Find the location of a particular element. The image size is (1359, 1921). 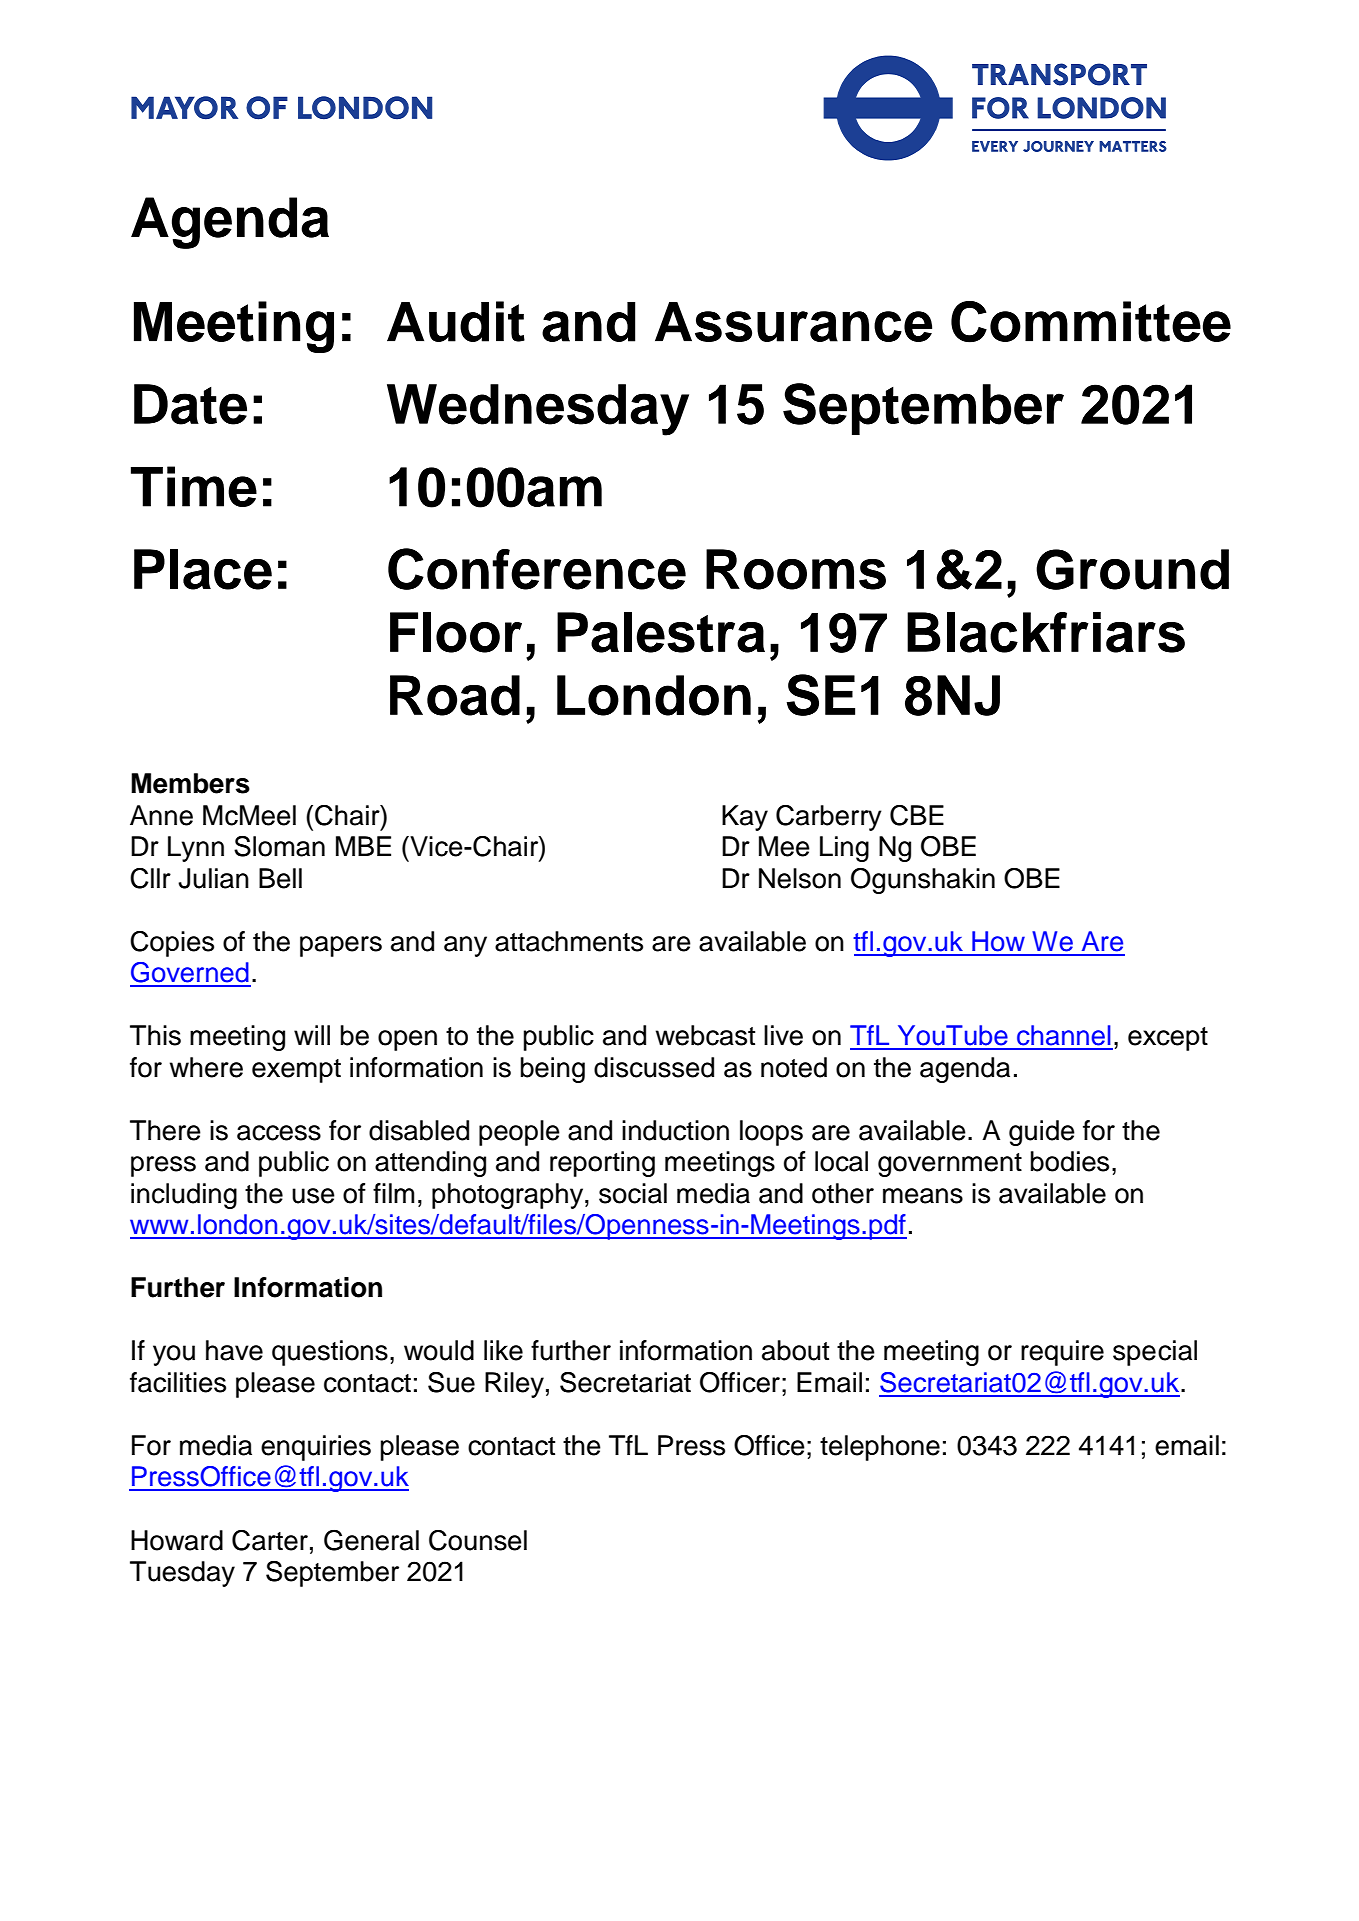

have is located at coordinates (234, 1350).
